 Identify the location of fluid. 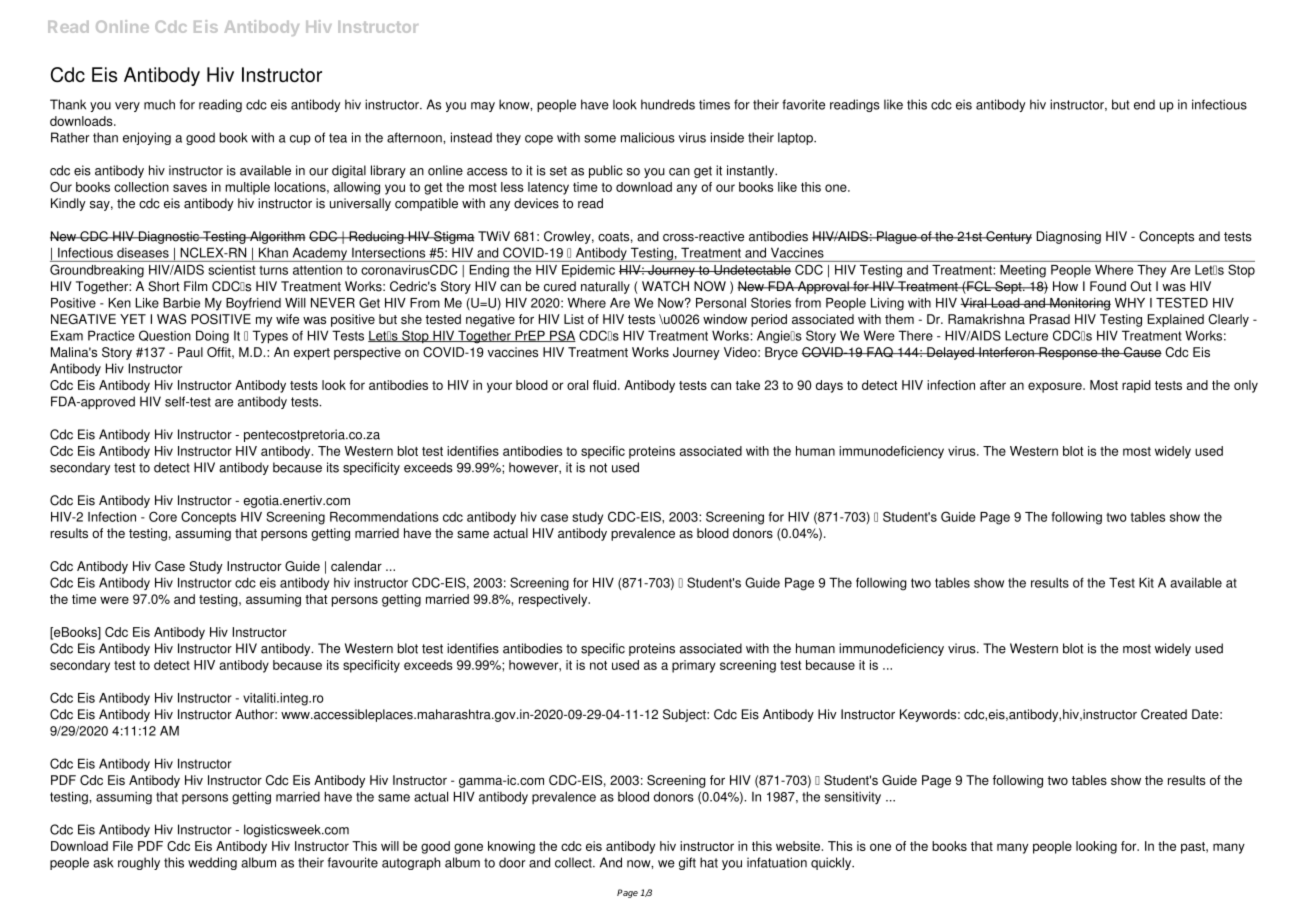
(606, 385).
